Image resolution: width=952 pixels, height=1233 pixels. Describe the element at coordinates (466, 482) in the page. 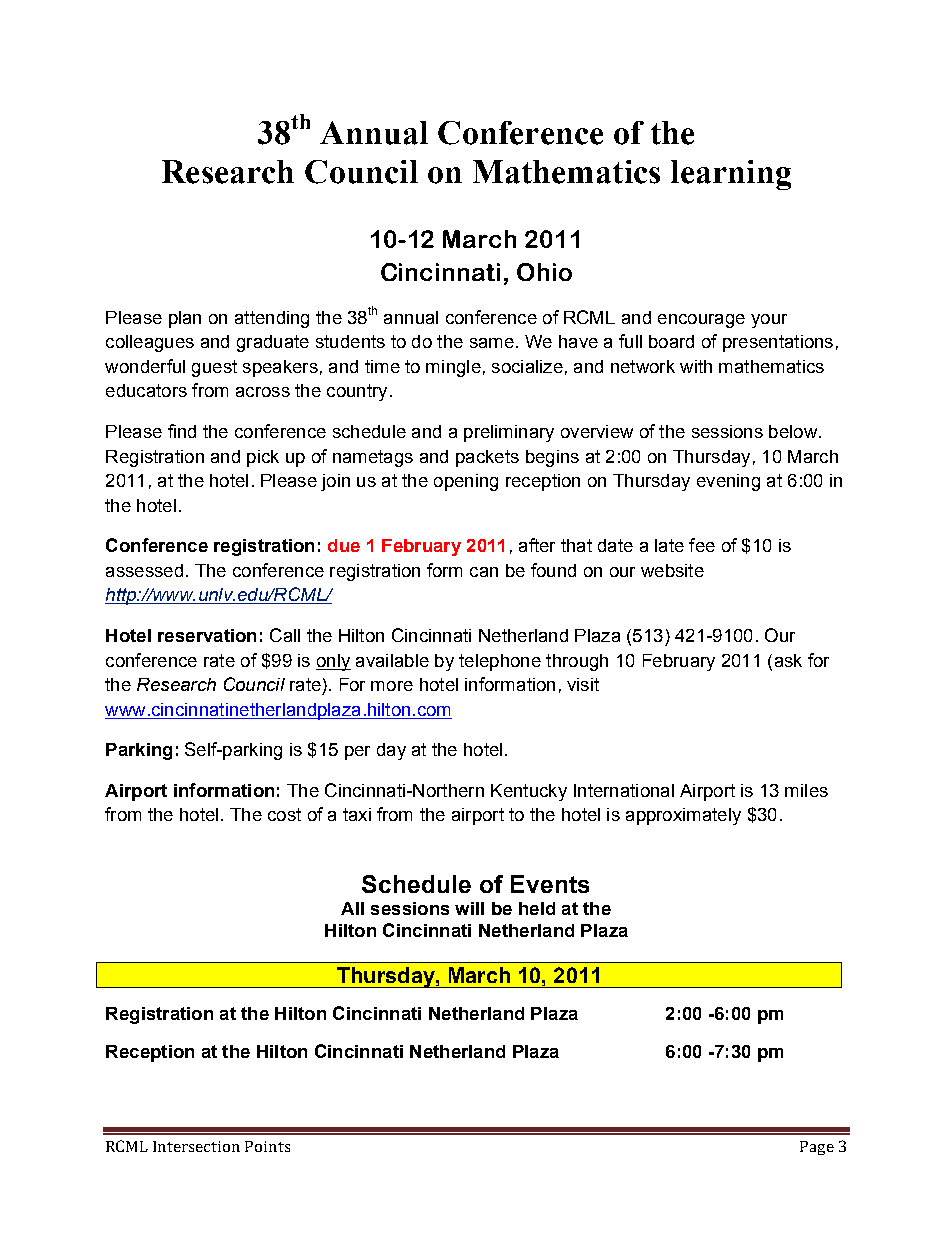

I see `opening` at that location.
